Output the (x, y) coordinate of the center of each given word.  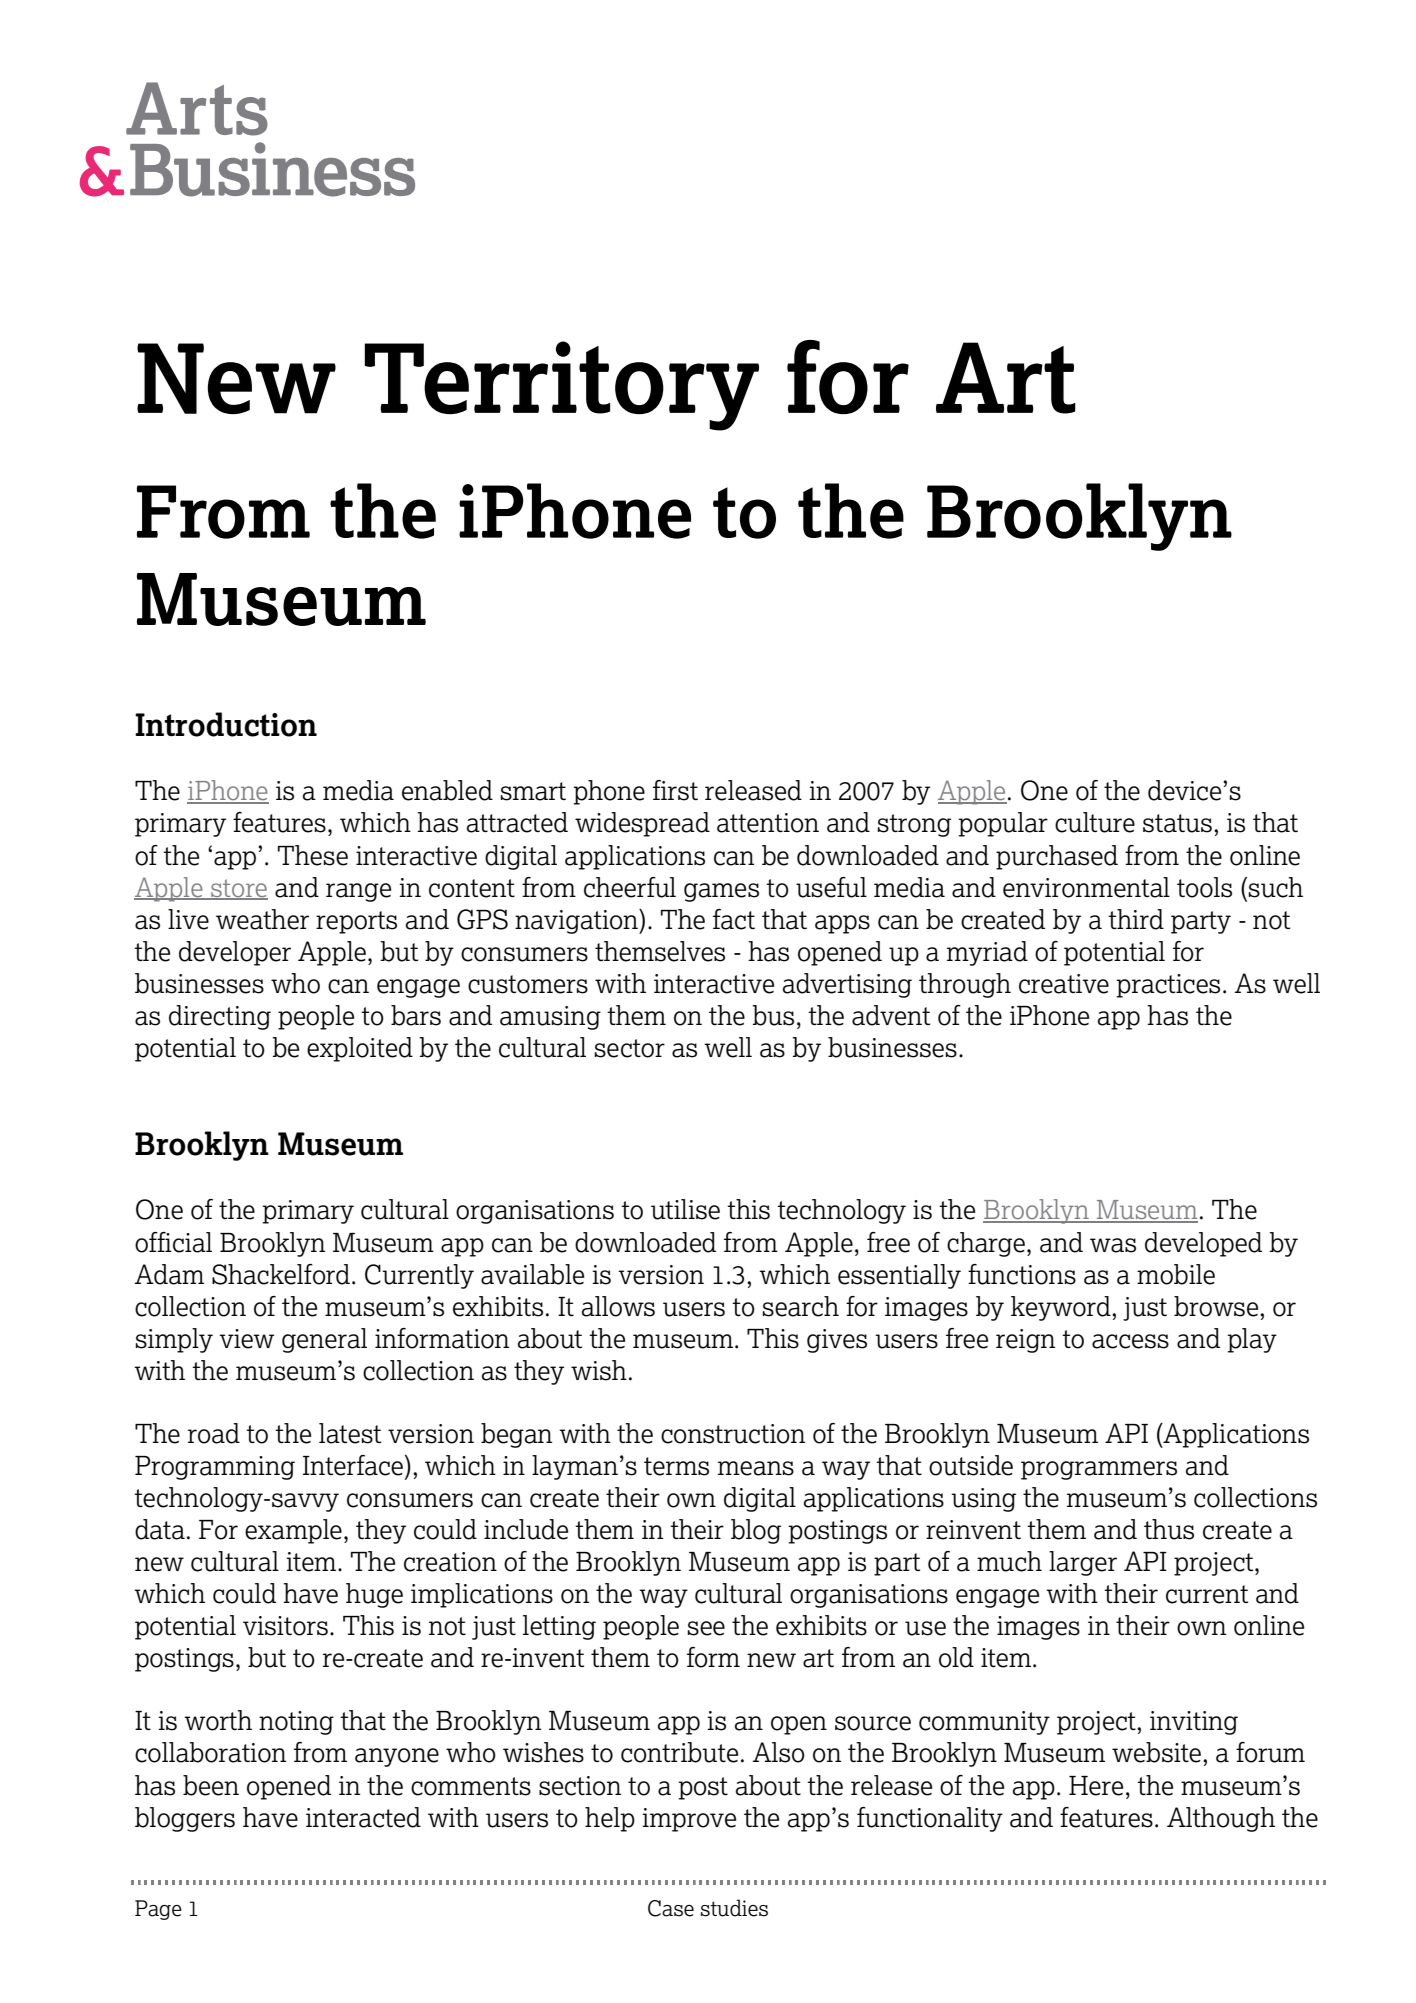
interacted (363, 1817)
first (675, 790)
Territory (562, 386)
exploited (360, 1049)
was (1113, 1245)
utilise (685, 1209)
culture (1095, 822)
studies (734, 1908)
